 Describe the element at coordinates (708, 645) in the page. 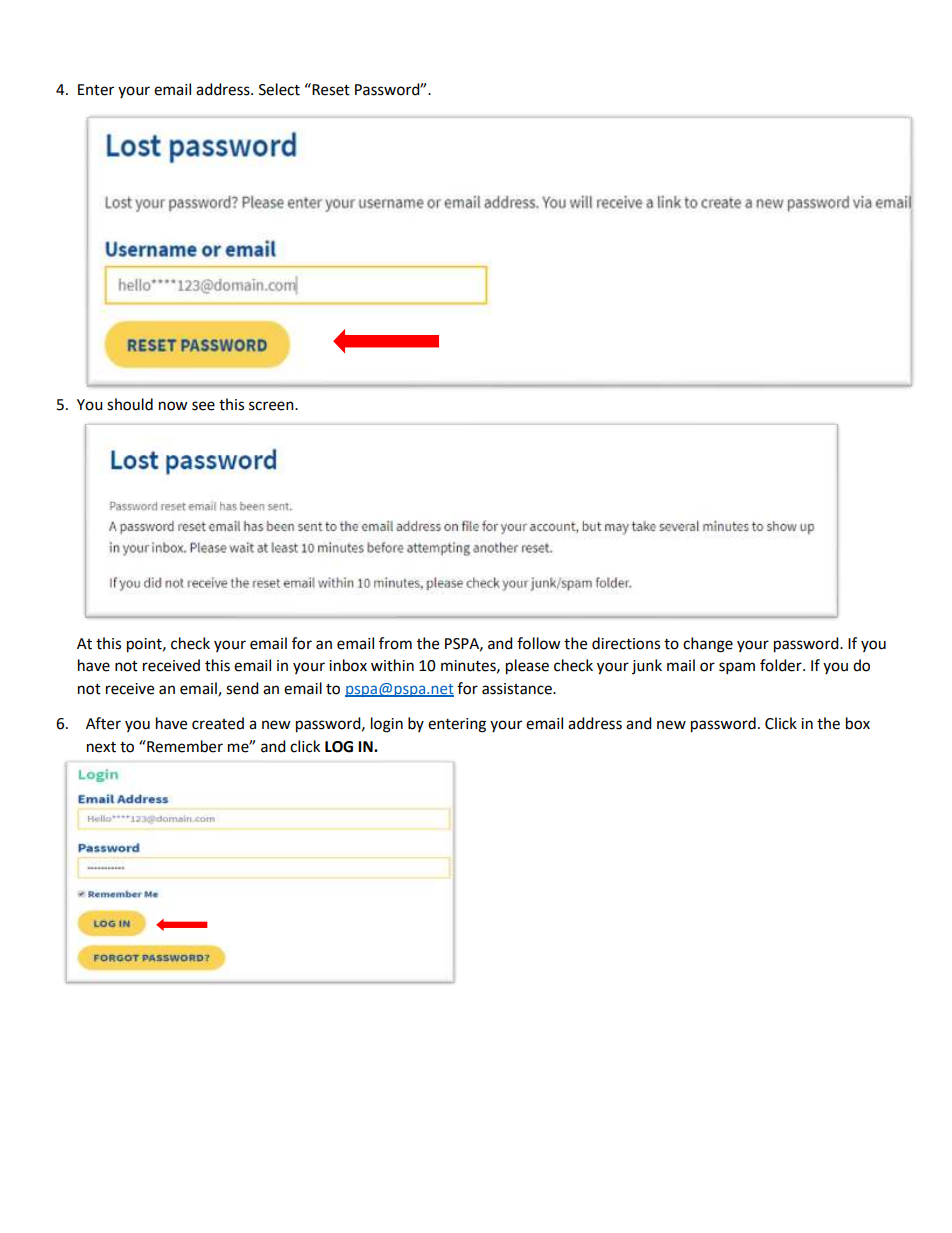

I see `change` at that location.
